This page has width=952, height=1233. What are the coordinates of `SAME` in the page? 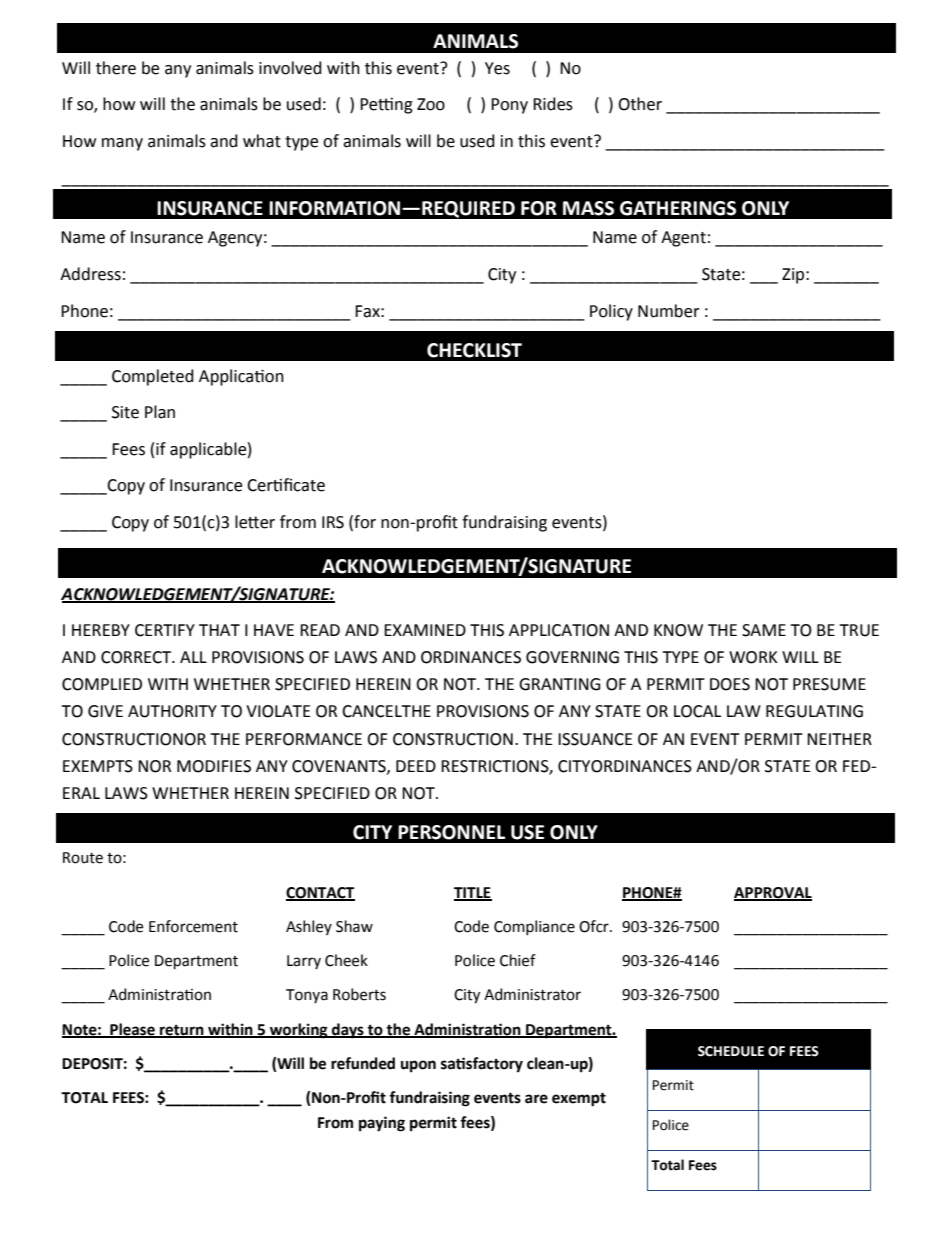 It's located at (764, 630).
